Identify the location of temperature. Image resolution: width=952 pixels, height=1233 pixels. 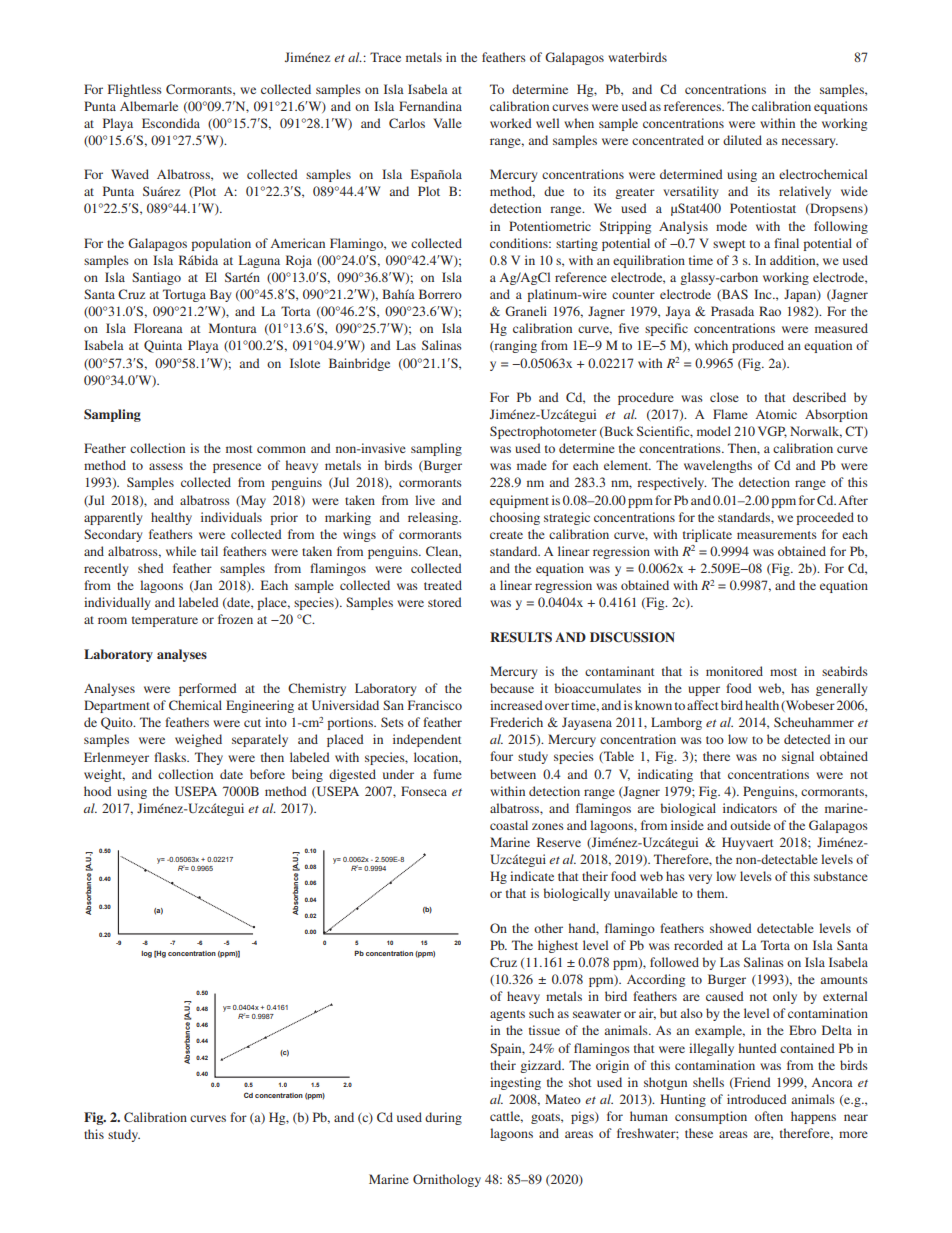
(165, 621).
